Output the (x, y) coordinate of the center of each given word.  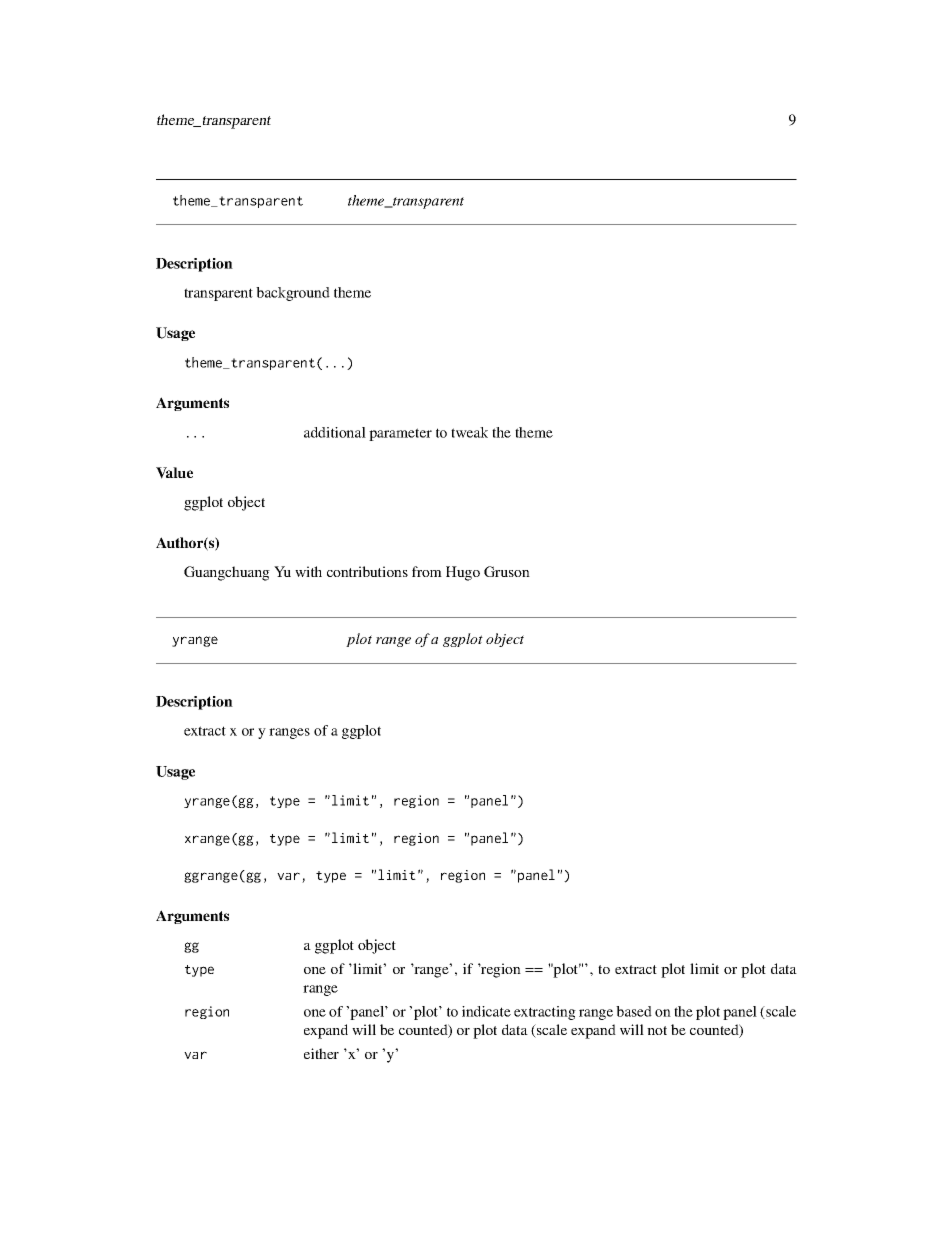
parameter (400, 434)
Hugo (463, 573)
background (293, 294)
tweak (469, 432)
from (427, 571)
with (308, 571)
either (321, 1053)
